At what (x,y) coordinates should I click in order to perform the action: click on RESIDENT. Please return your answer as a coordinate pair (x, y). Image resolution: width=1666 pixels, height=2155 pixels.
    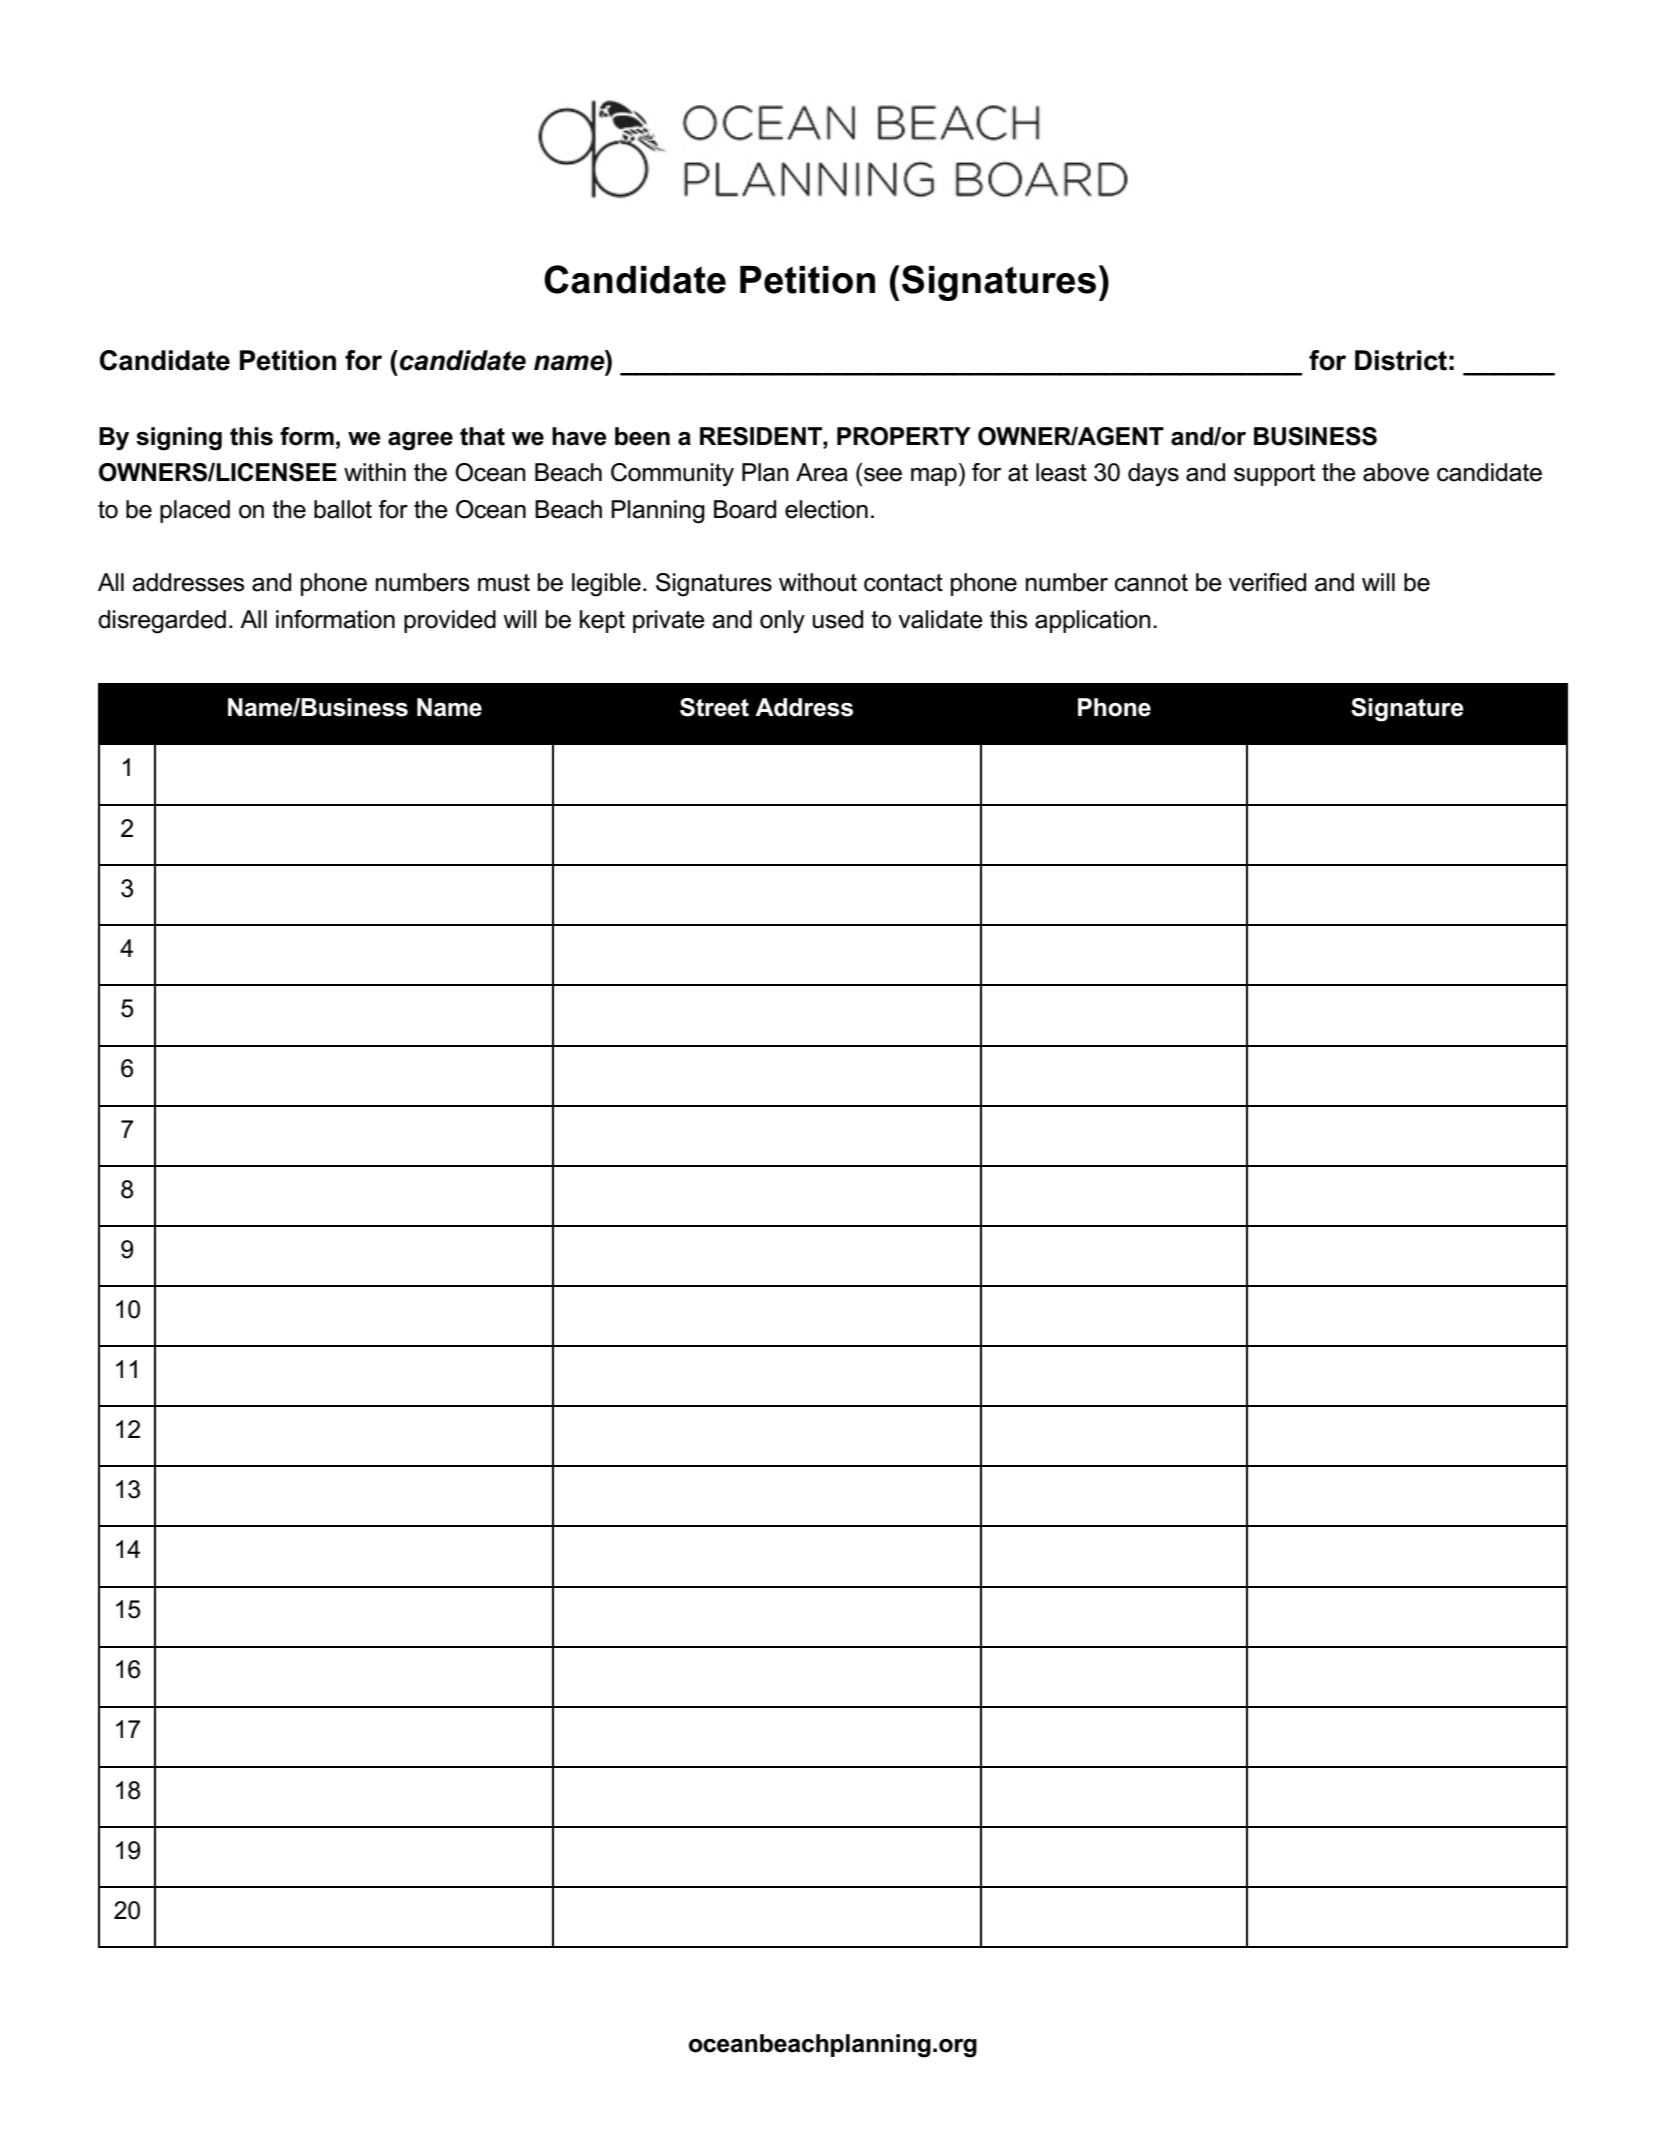
    Looking at the image, I should click on (762, 436).
